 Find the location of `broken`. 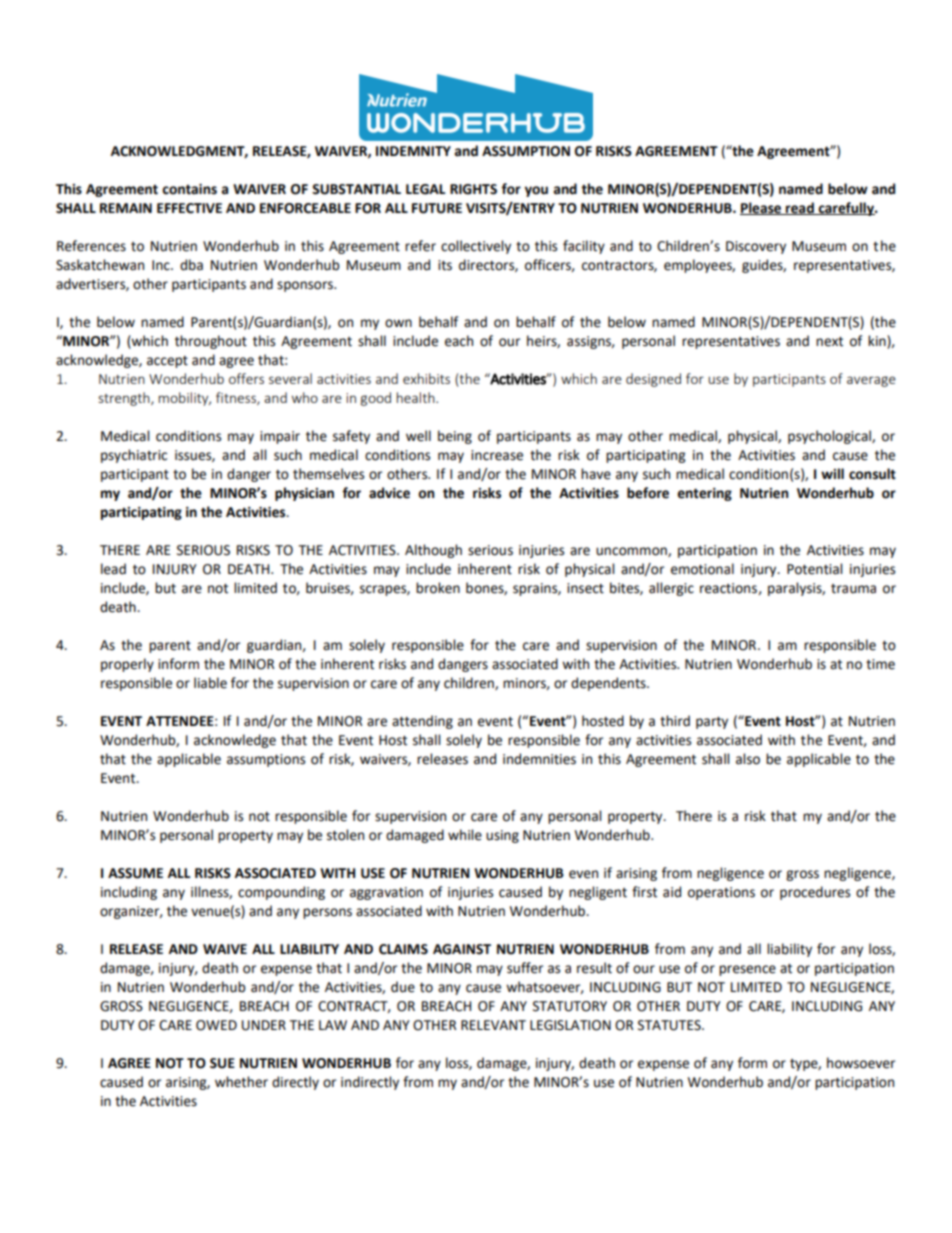

broken is located at coordinates (438, 588).
